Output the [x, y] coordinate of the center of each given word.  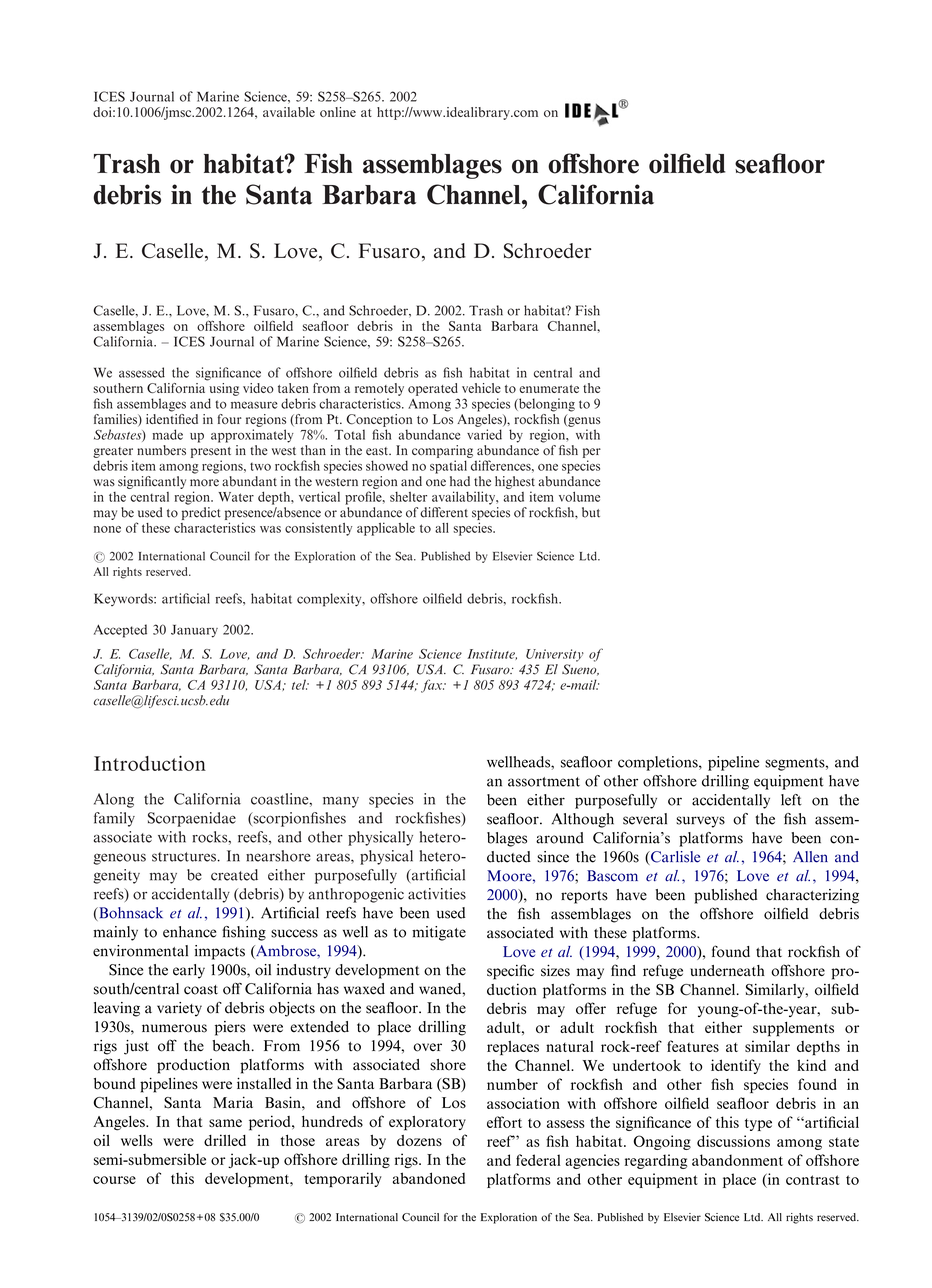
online [338, 112]
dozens [419, 1140]
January [194, 631]
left [791, 800]
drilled [225, 1140]
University [555, 655]
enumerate [549, 389]
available [289, 112]
